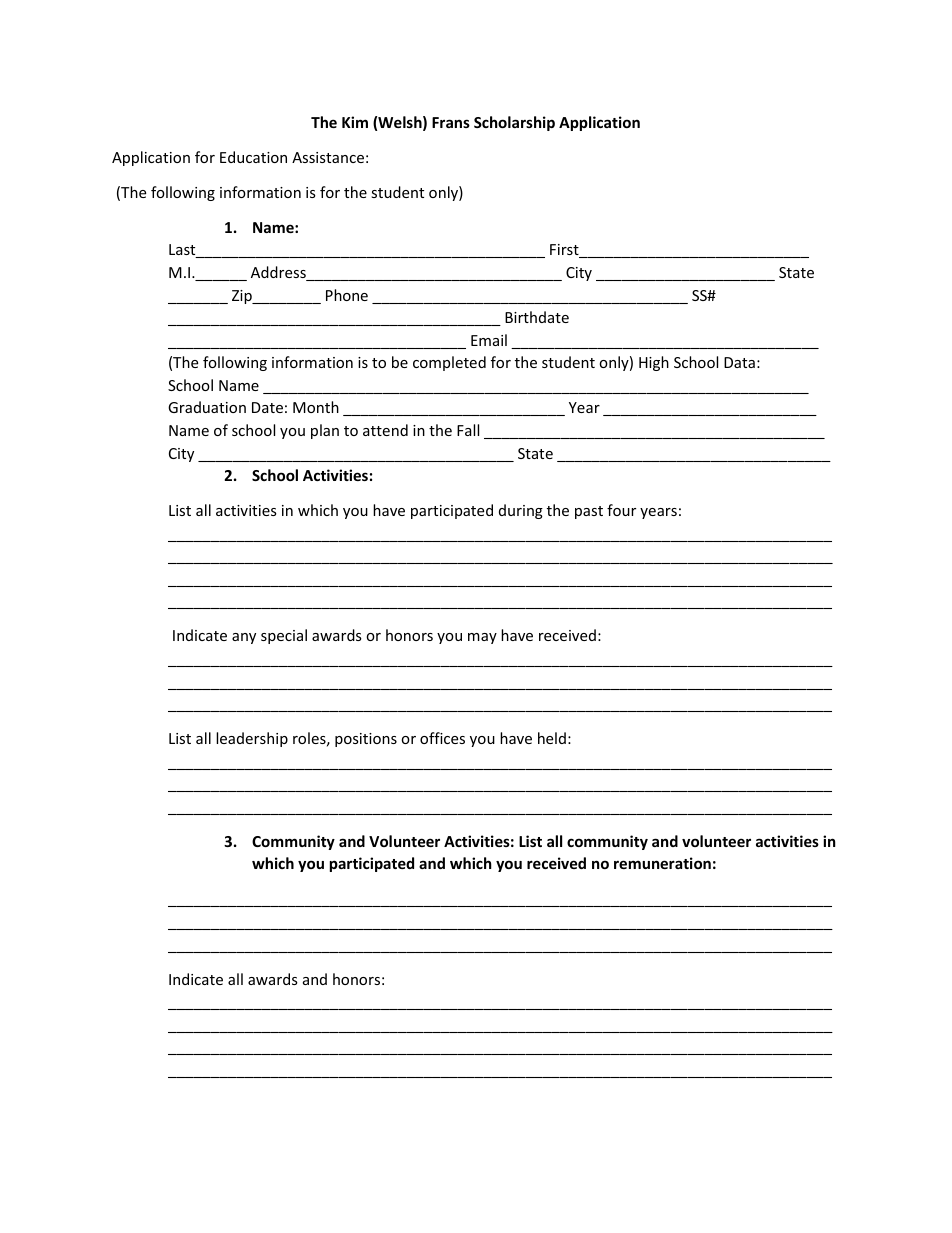 The image size is (952, 1233). Describe the element at coordinates (442, 738) in the screenshot. I see `offices` at that location.
